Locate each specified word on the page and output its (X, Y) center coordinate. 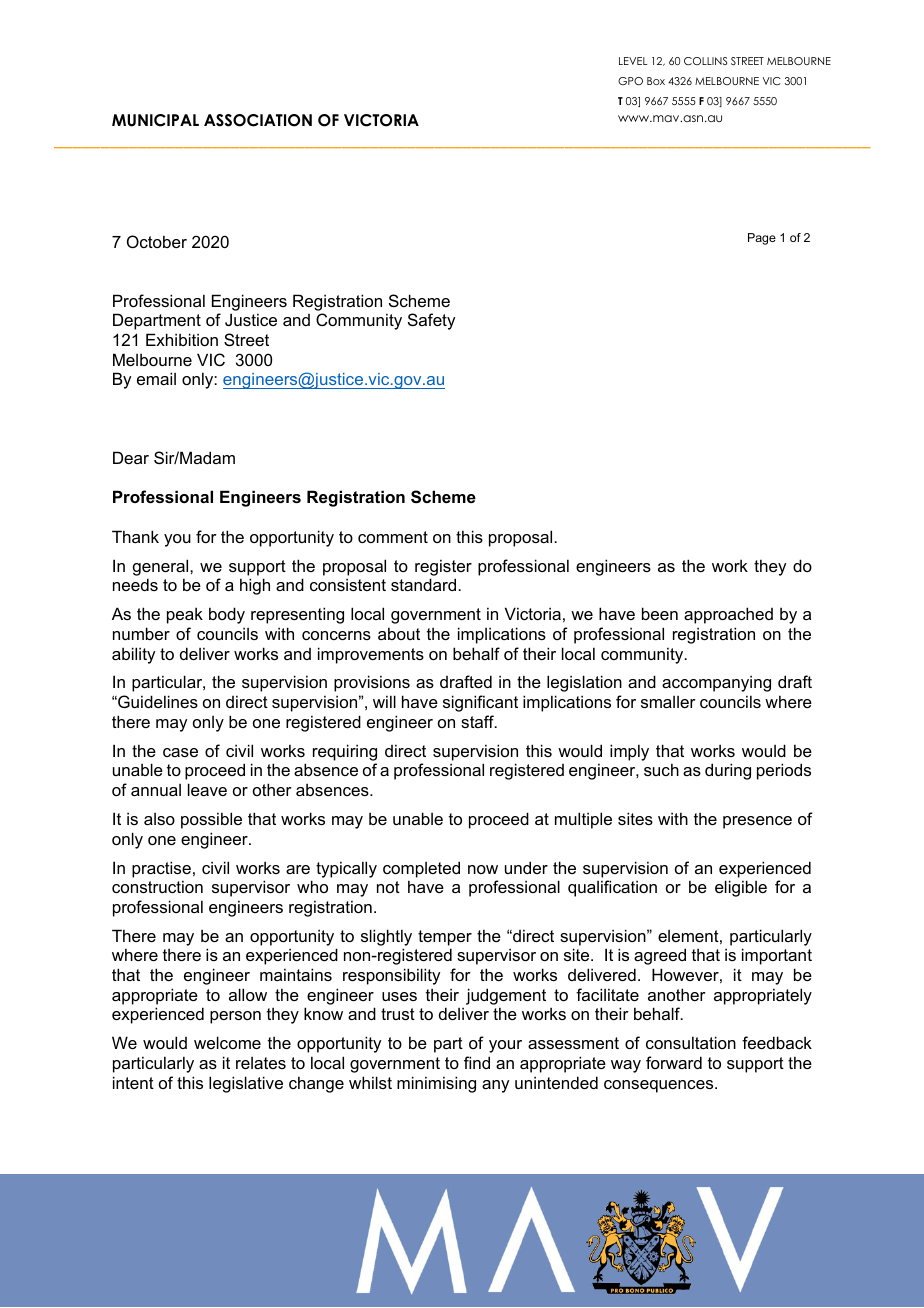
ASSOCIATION (258, 120)
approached (728, 615)
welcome (227, 1042)
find (477, 1062)
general (162, 567)
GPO (630, 81)
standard (425, 584)
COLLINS (705, 61)
